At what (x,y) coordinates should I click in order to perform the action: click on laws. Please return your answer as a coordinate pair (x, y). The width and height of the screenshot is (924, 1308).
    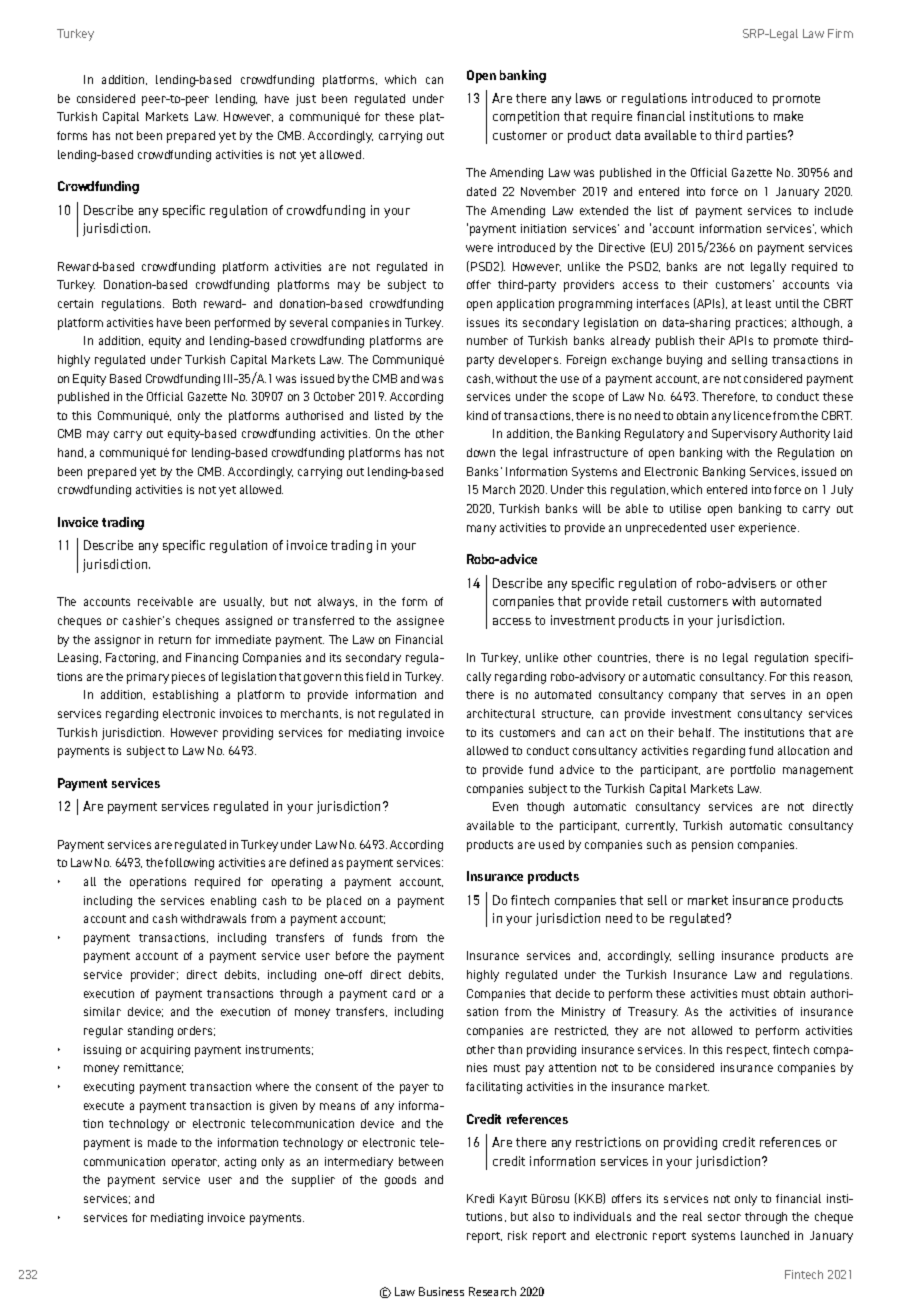
    Looking at the image, I should click on (588, 98).
